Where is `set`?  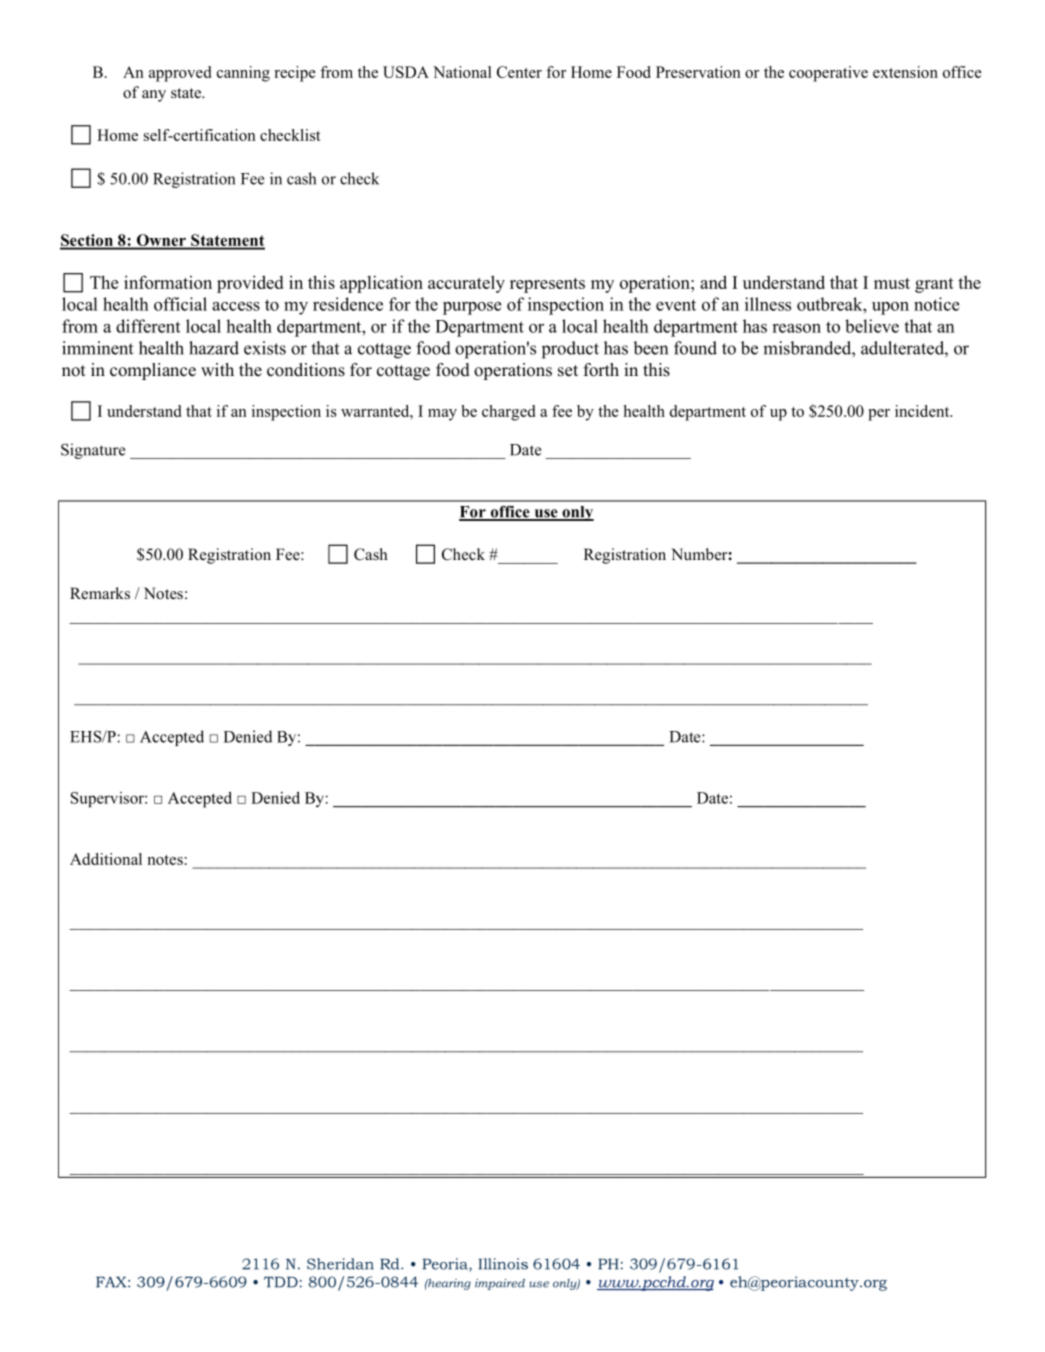 set is located at coordinates (568, 371).
